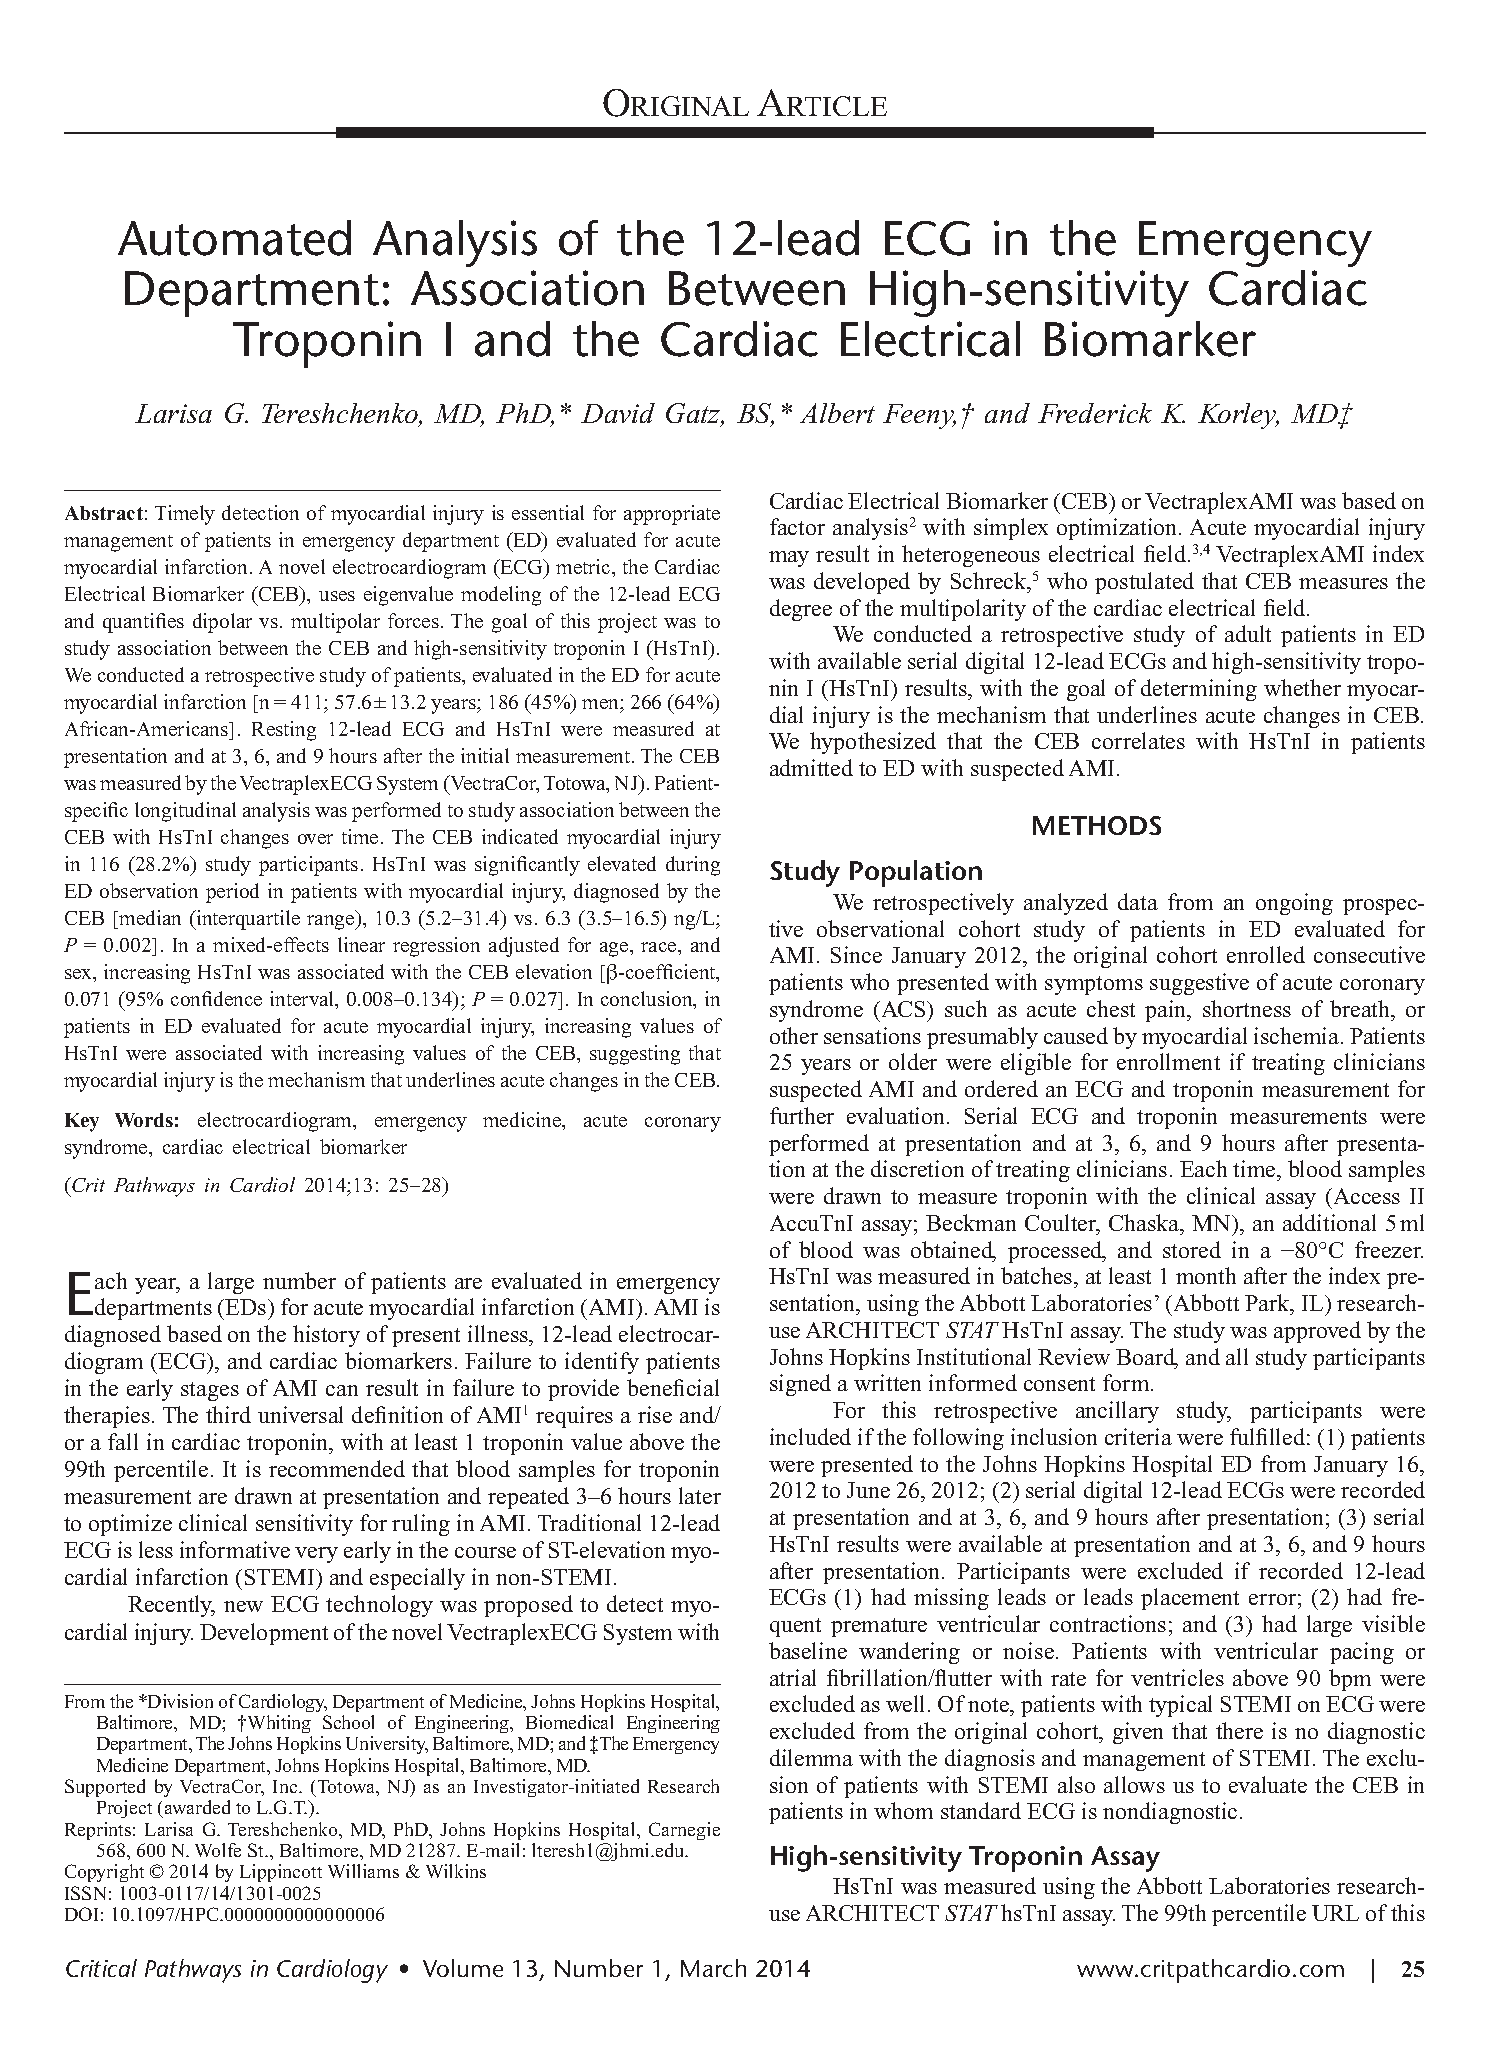  What do you see at coordinates (284, 731) in the document?
I see `Resting` at bounding box center [284, 731].
